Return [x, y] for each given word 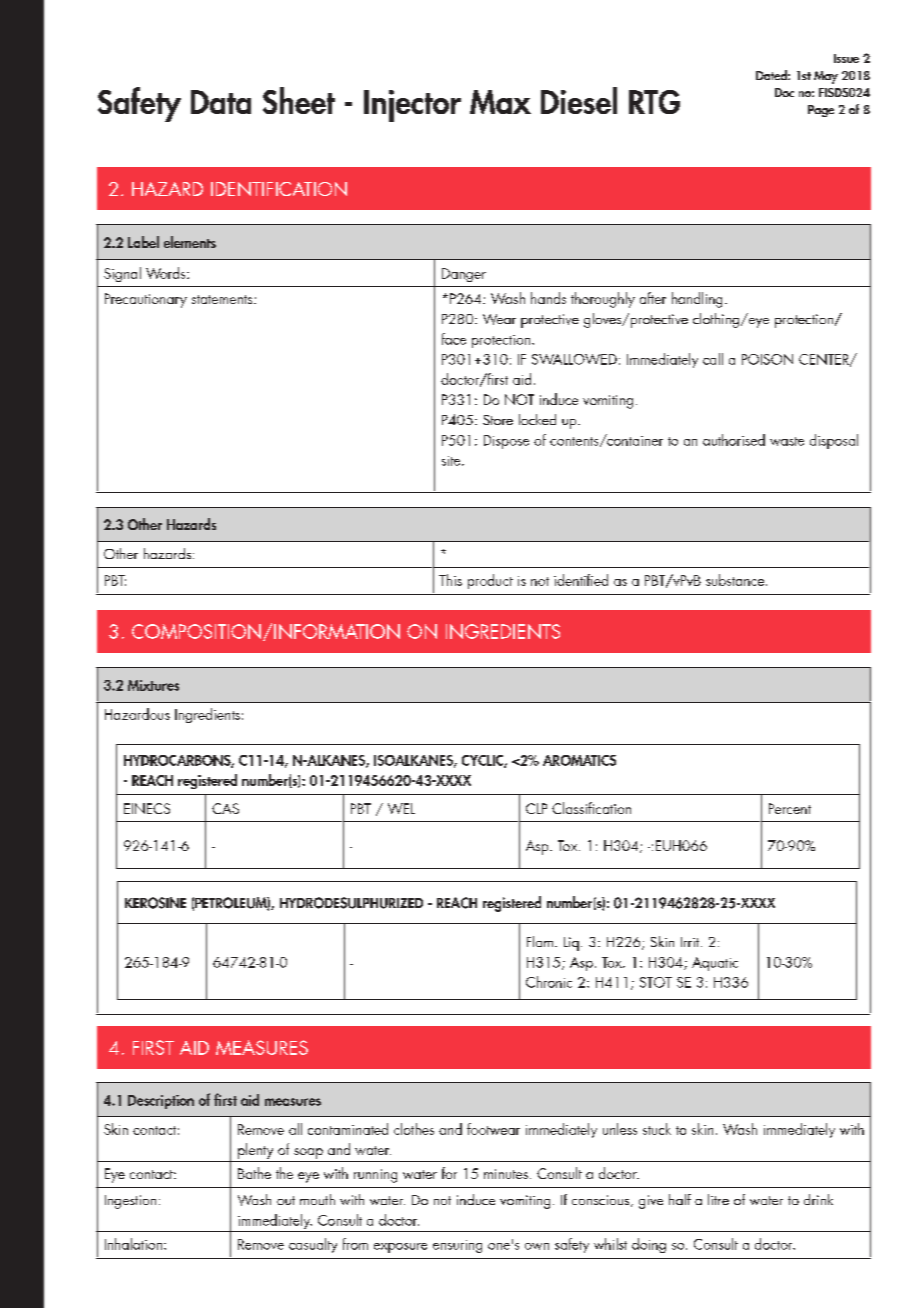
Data [221, 102]
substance [736, 580]
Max [500, 102]
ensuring [457, 1246]
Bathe [254, 1173]
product [490, 581]
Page [821, 111]
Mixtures [153, 685]
